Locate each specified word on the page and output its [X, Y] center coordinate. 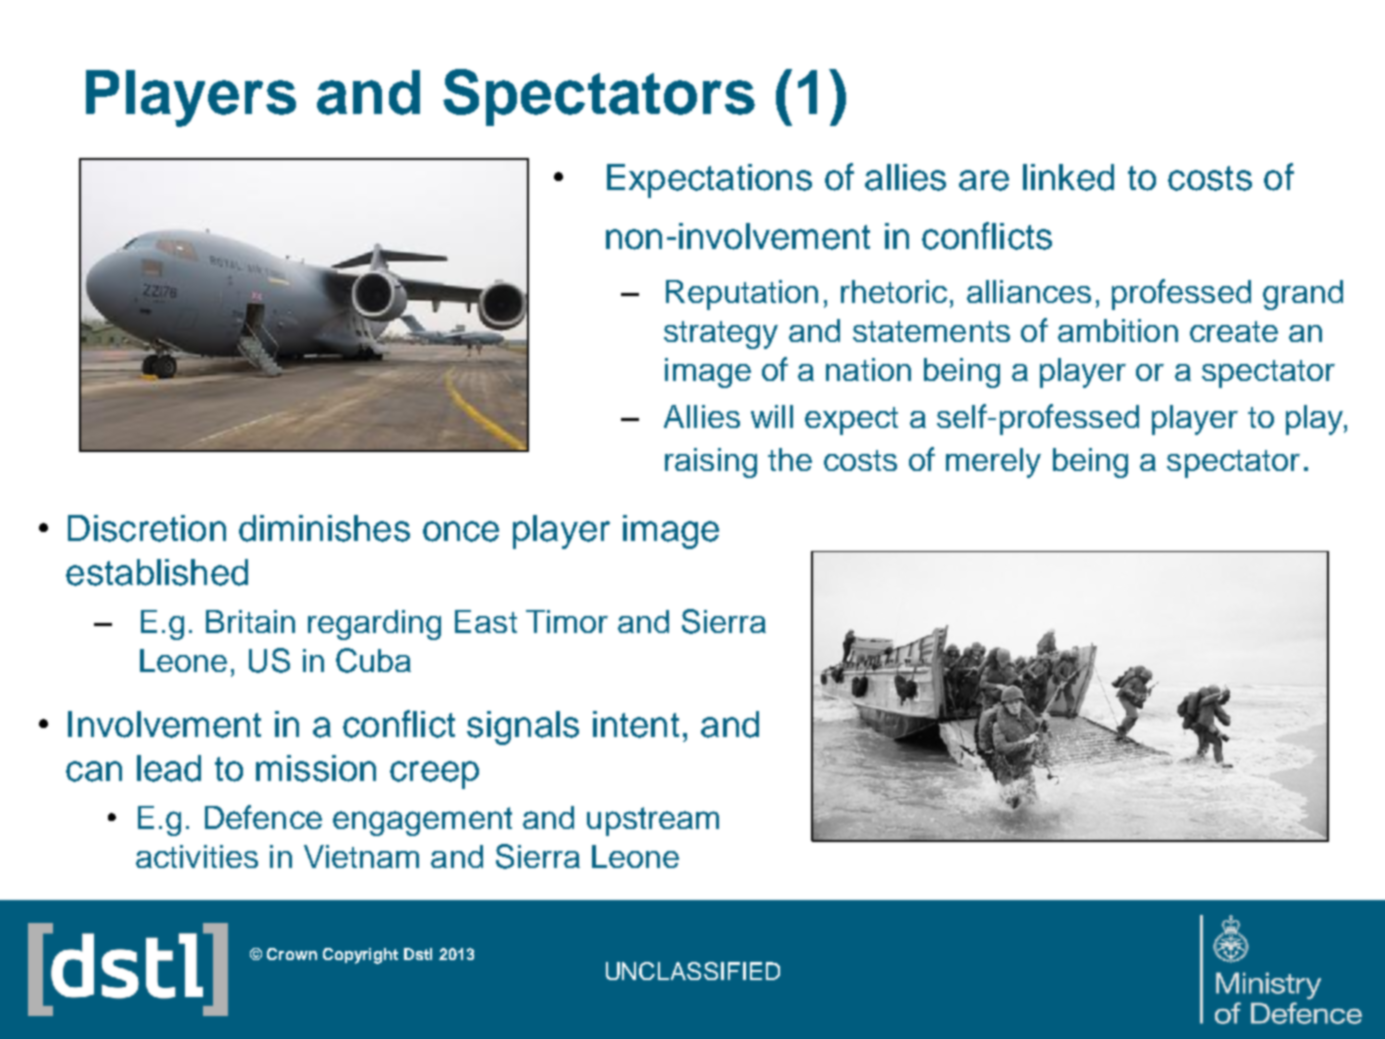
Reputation [742, 295]
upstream [653, 821]
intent [636, 724]
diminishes [324, 528]
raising [711, 463]
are [984, 180]
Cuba [373, 660]
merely [993, 463]
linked [1068, 177]
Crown [292, 954]
